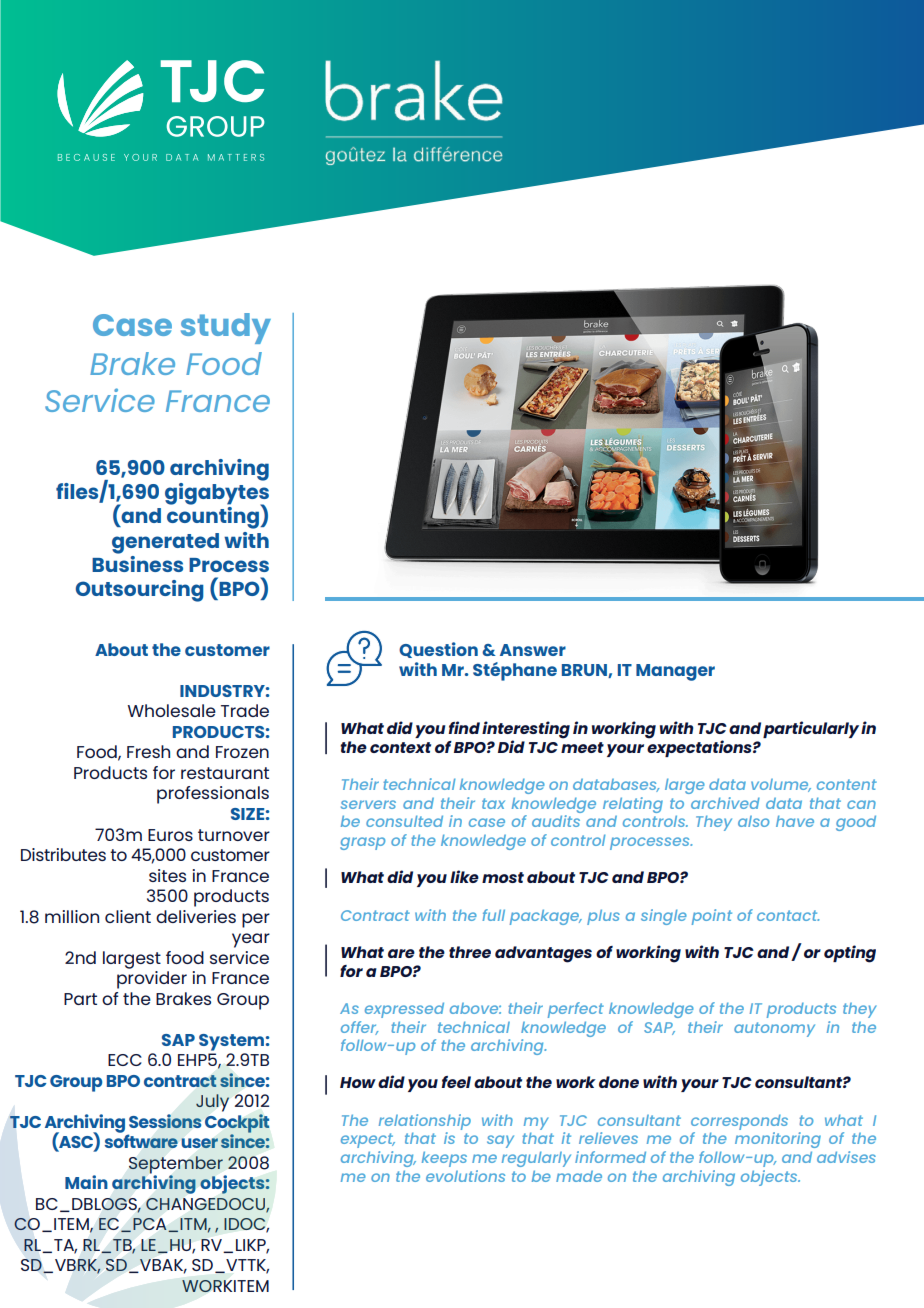 Image resolution: width=924 pixels, height=1308 pixels. I want to click on September, so click(177, 1166).
